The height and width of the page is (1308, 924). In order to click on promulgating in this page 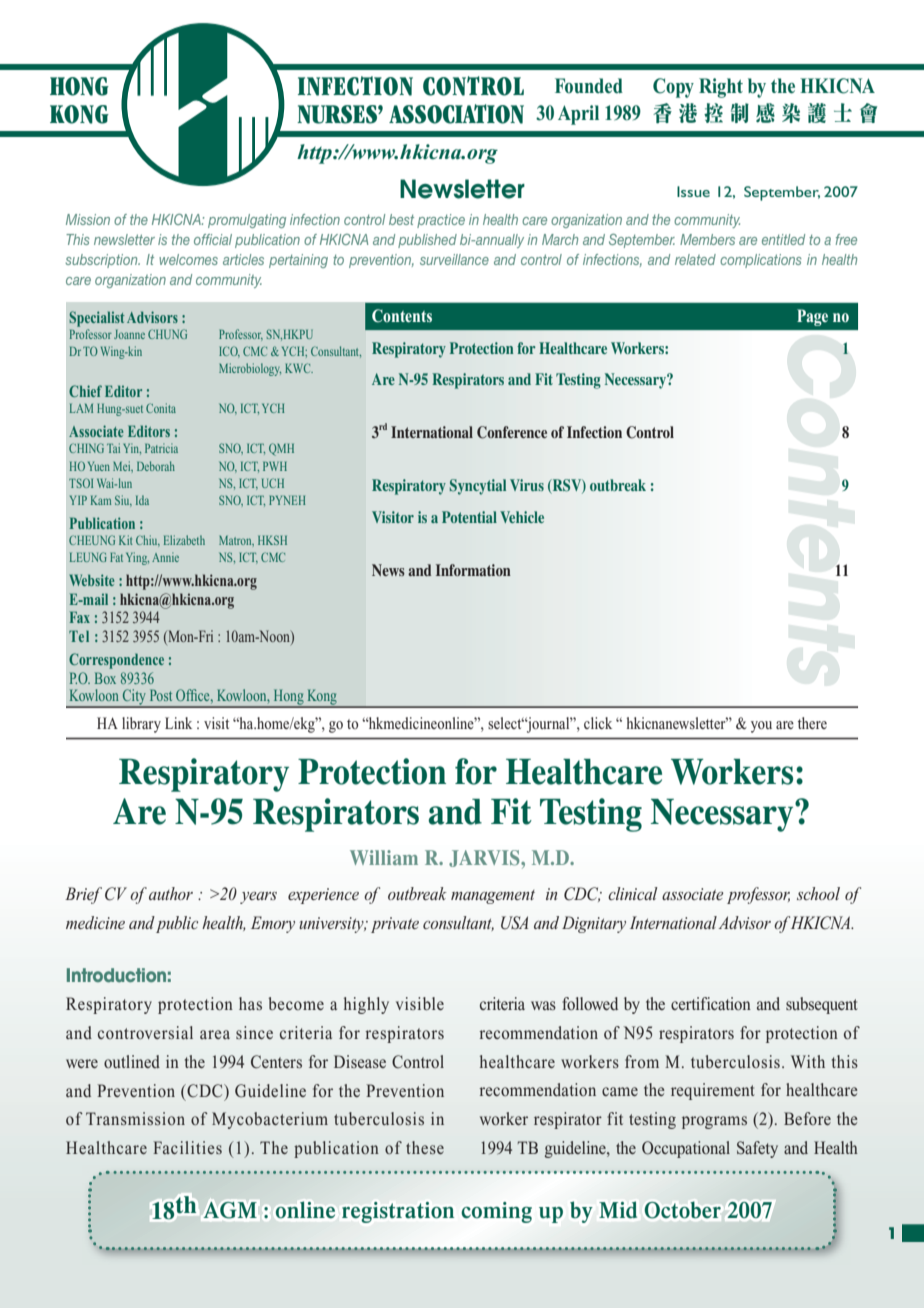, I will do `click(247, 221)`.
